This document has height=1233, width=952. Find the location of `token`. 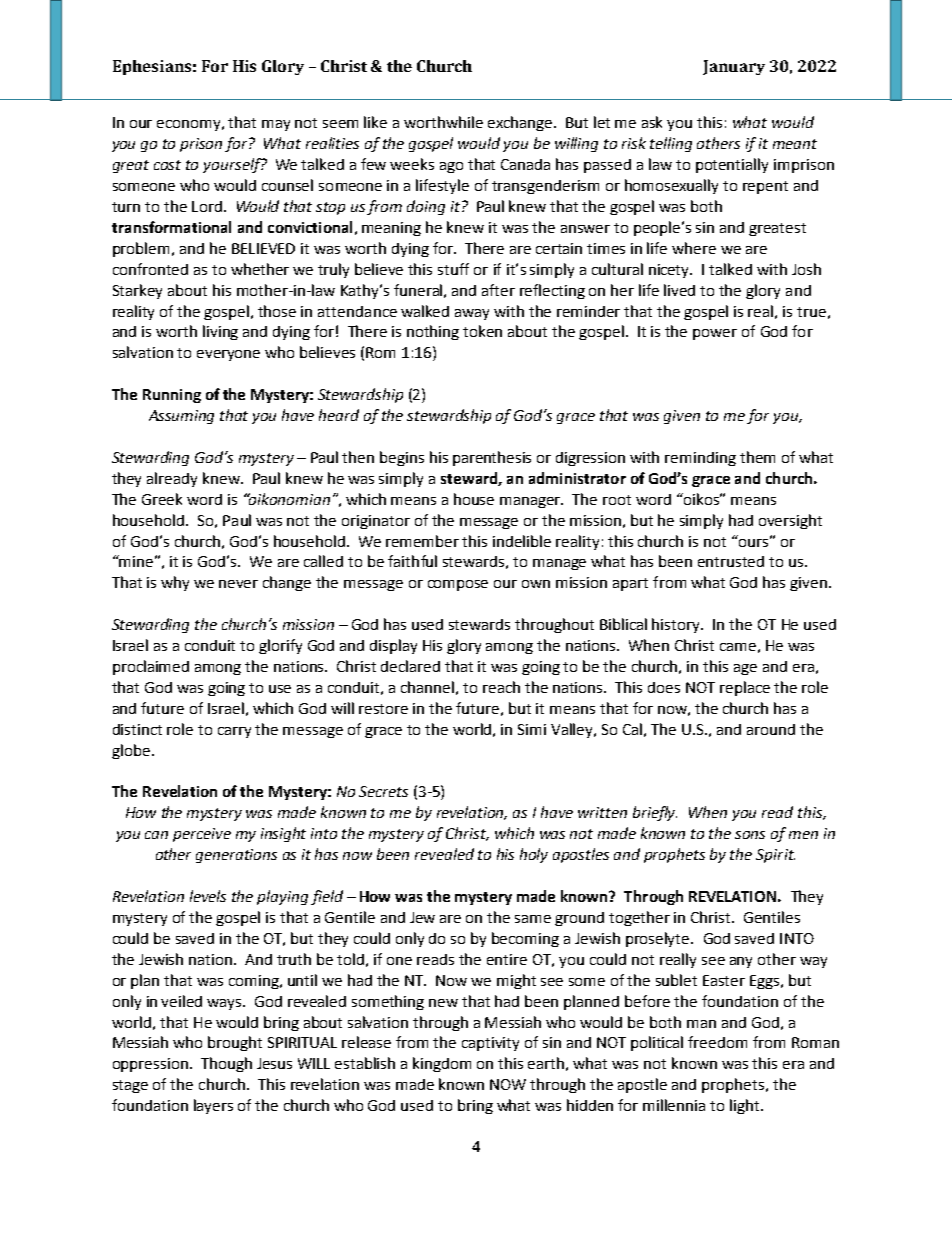

token is located at coordinates (482, 331).
